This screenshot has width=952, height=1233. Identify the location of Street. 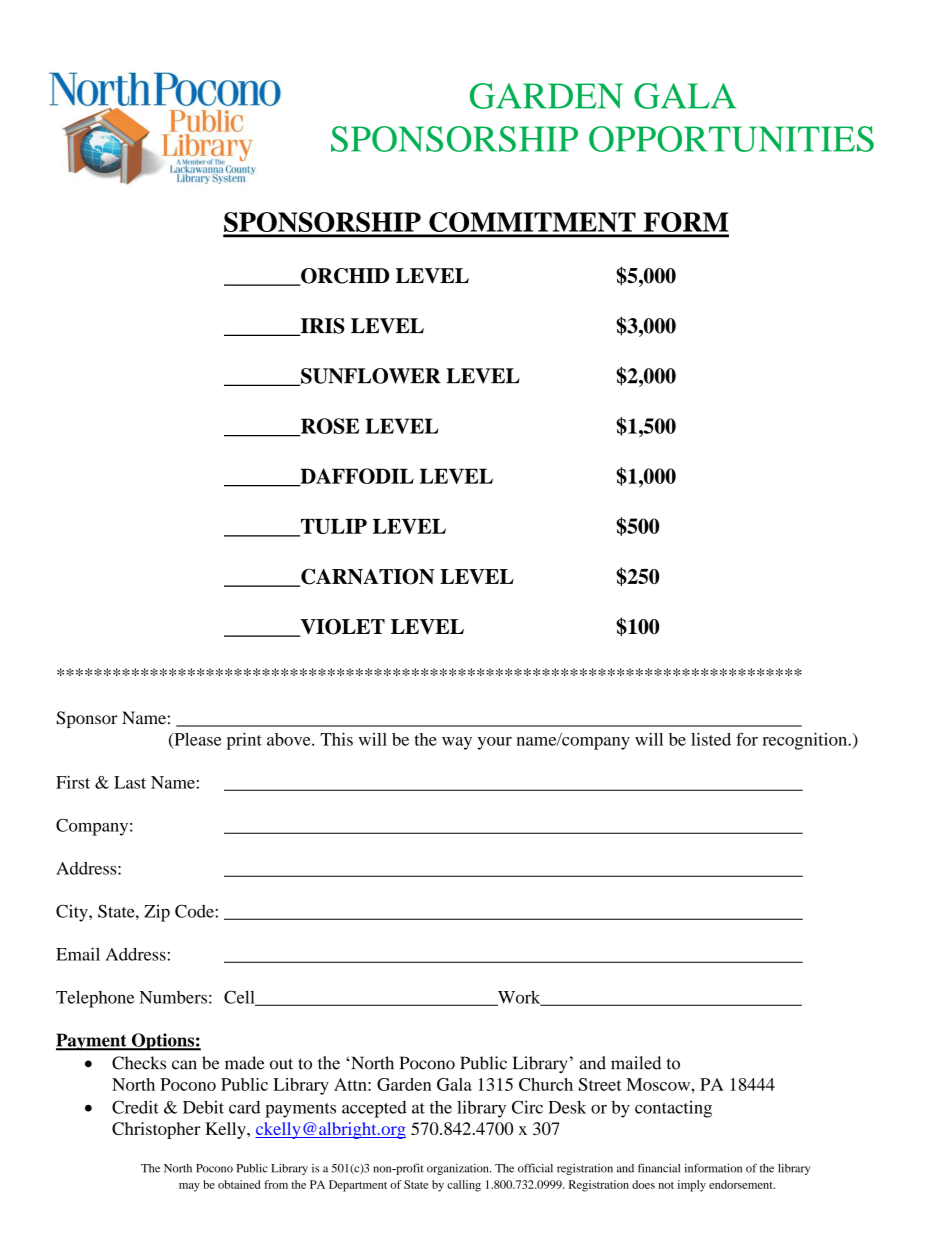
(600, 1084).
